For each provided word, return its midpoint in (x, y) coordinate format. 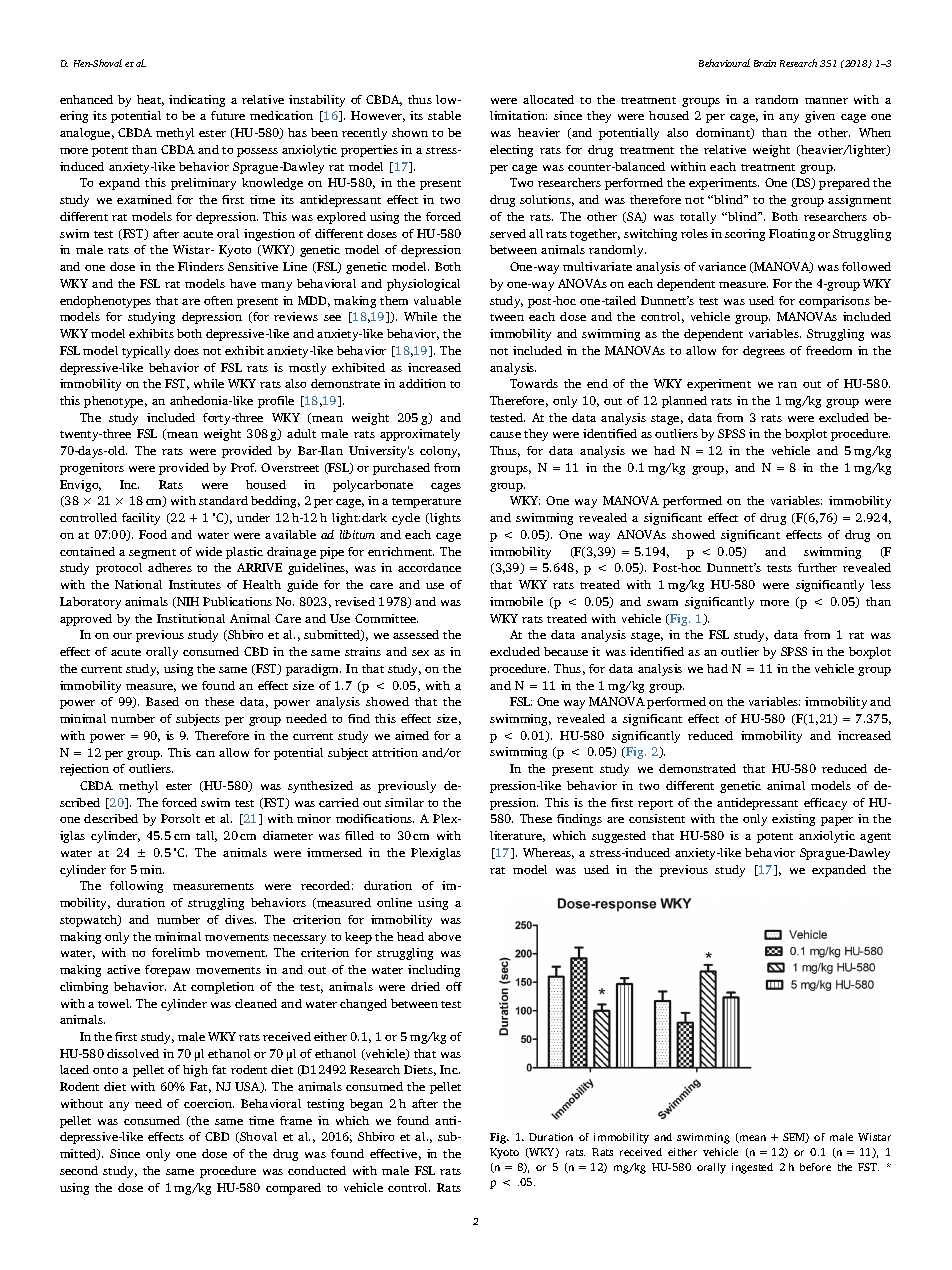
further (817, 567)
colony (440, 452)
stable (444, 115)
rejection (84, 770)
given (820, 117)
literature (517, 836)
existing (793, 820)
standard (223, 500)
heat (150, 100)
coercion (209, 1103)
